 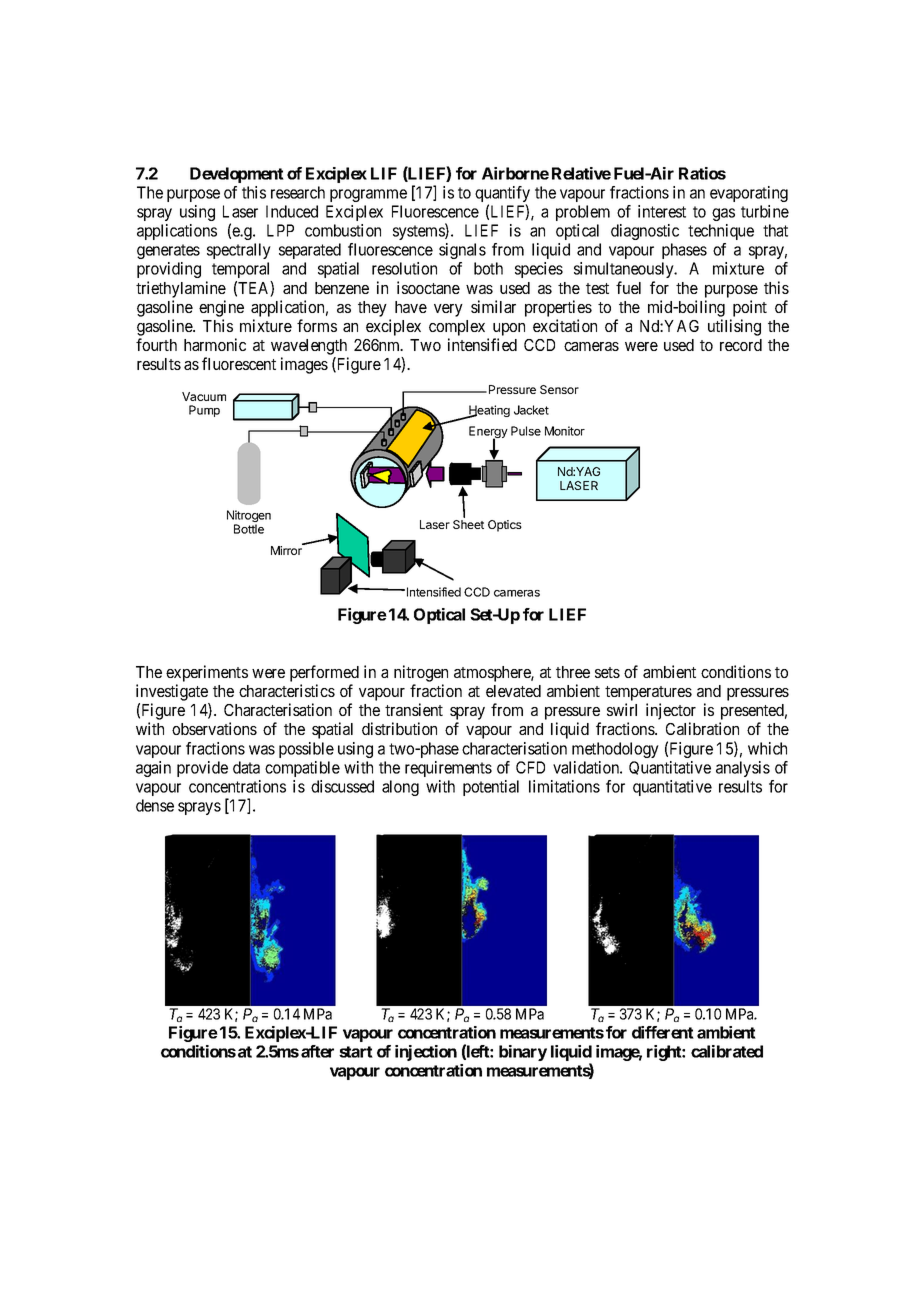 What do you see at coordinates (457, 328) in the image?
I see `complex` at bounding box center [457, 328].
